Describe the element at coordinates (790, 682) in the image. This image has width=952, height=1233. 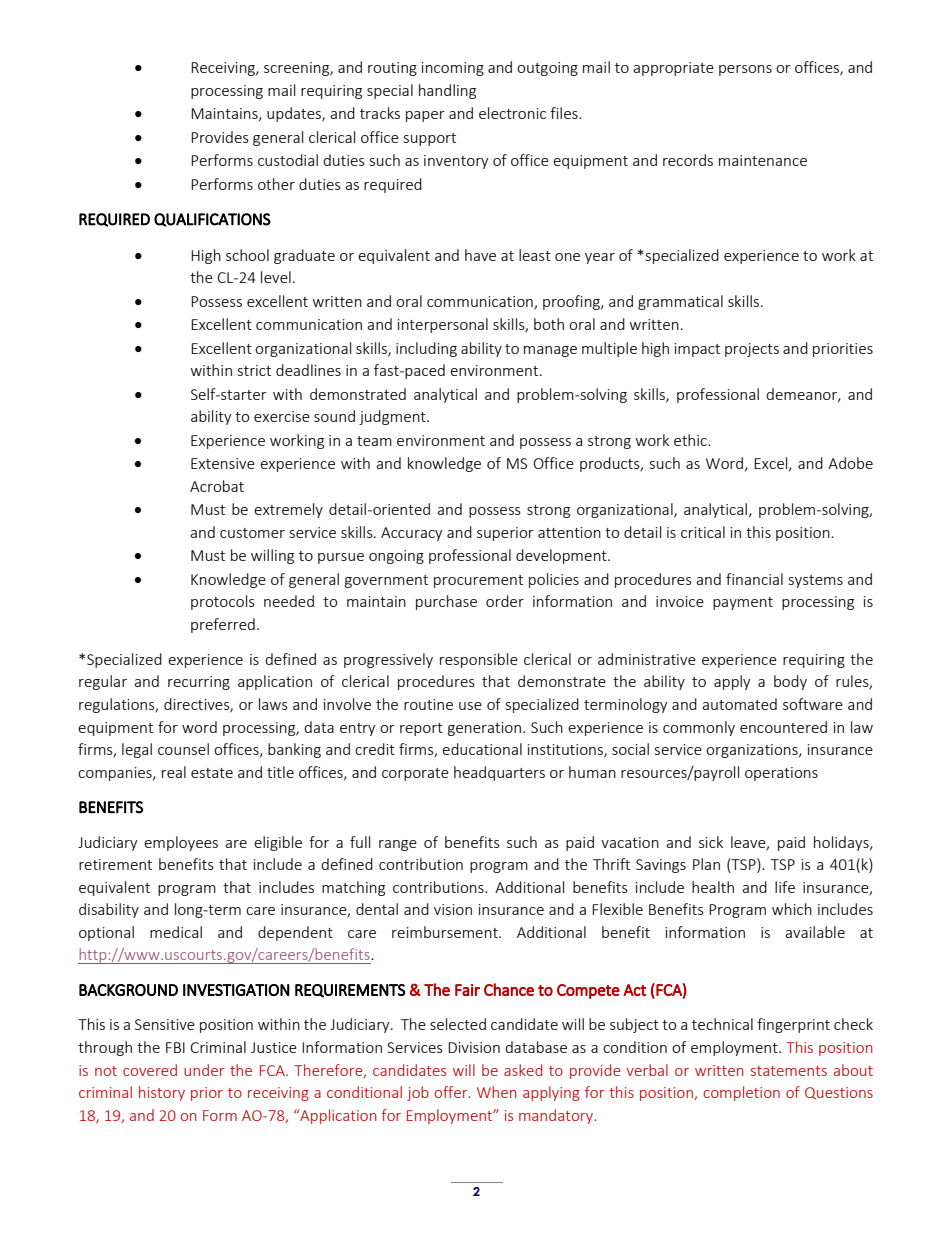
I see `body` at that location.
